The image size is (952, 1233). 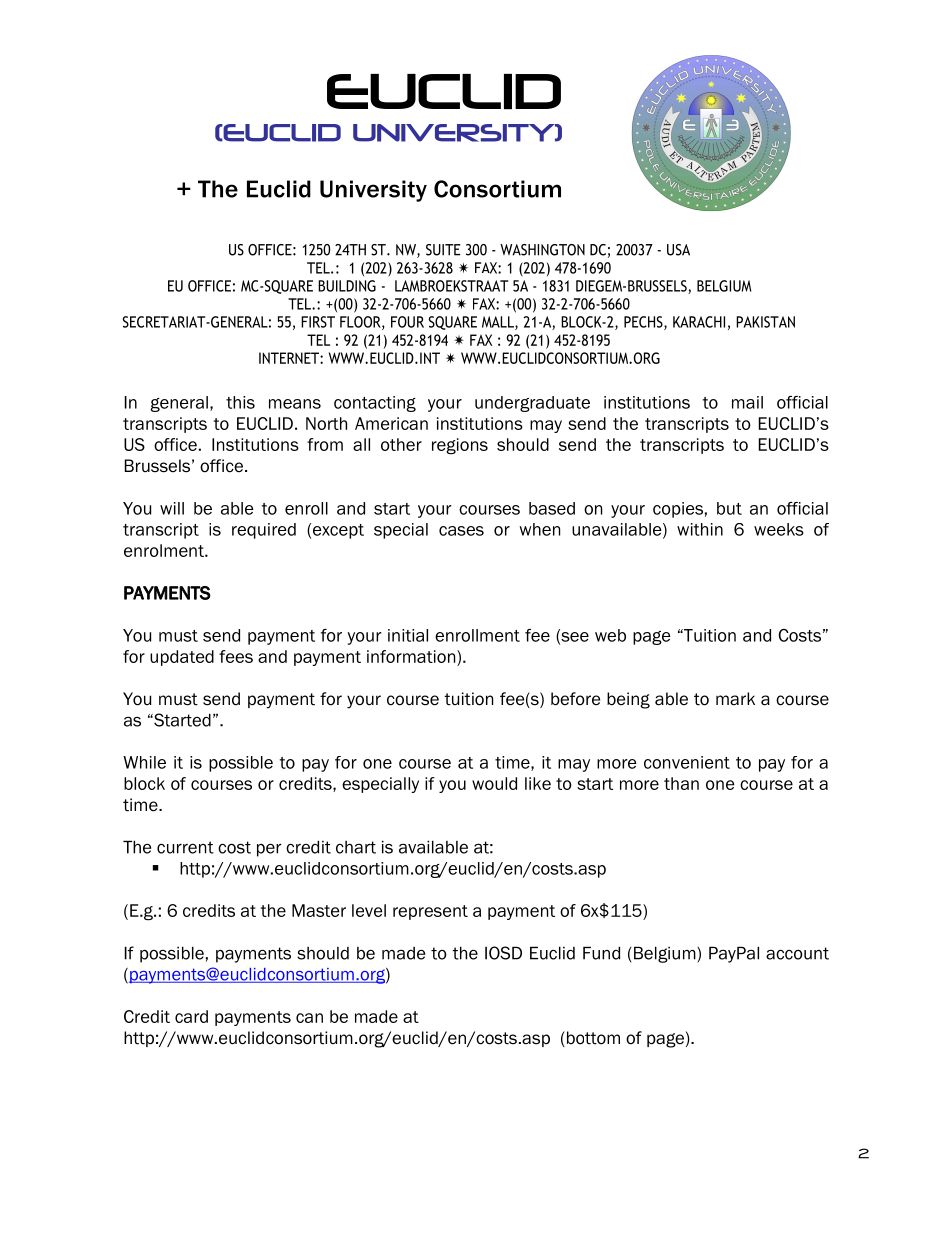 I want to click on regions, so click(x=460, y=446).
